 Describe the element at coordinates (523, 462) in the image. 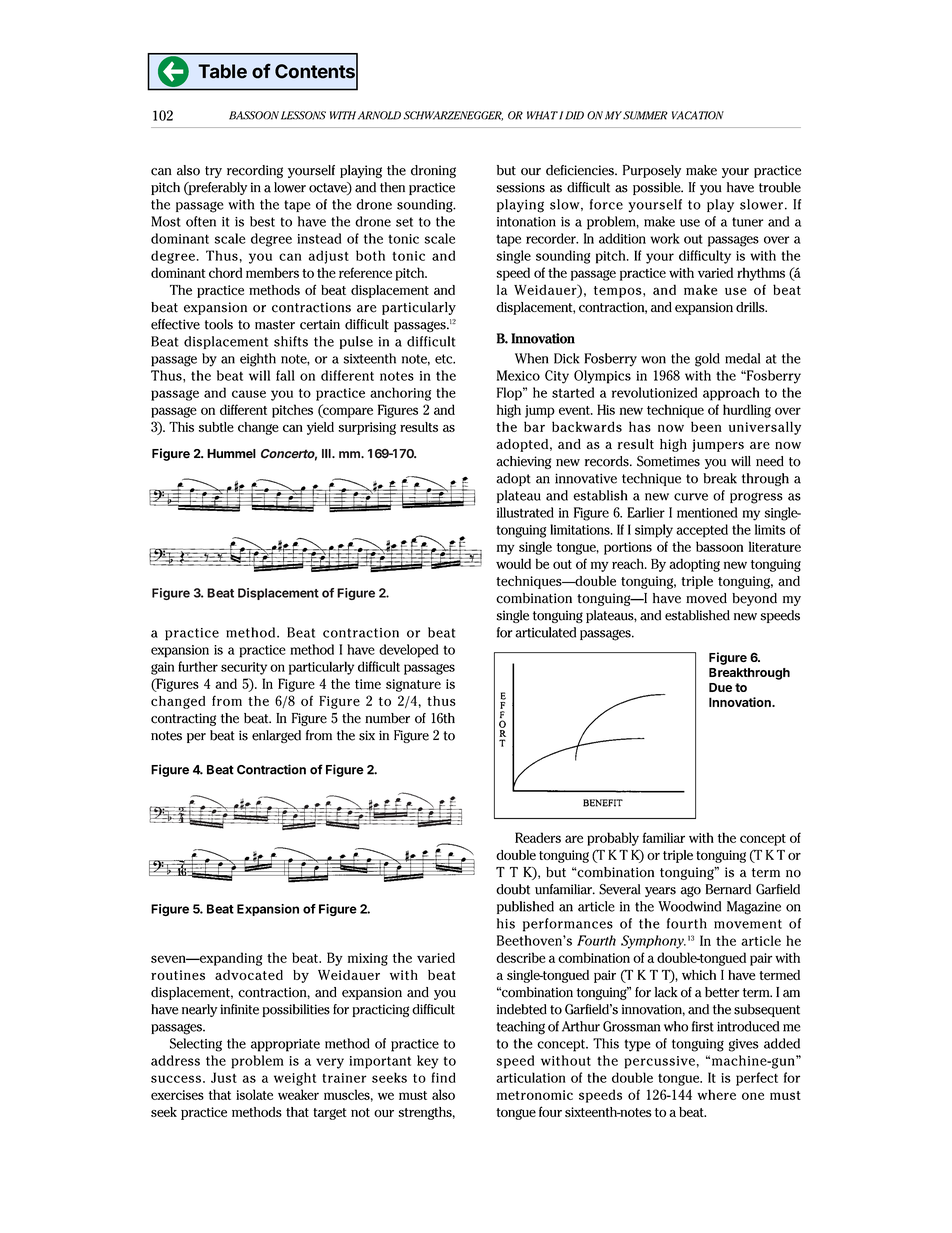

I see `achieving` at that location.
